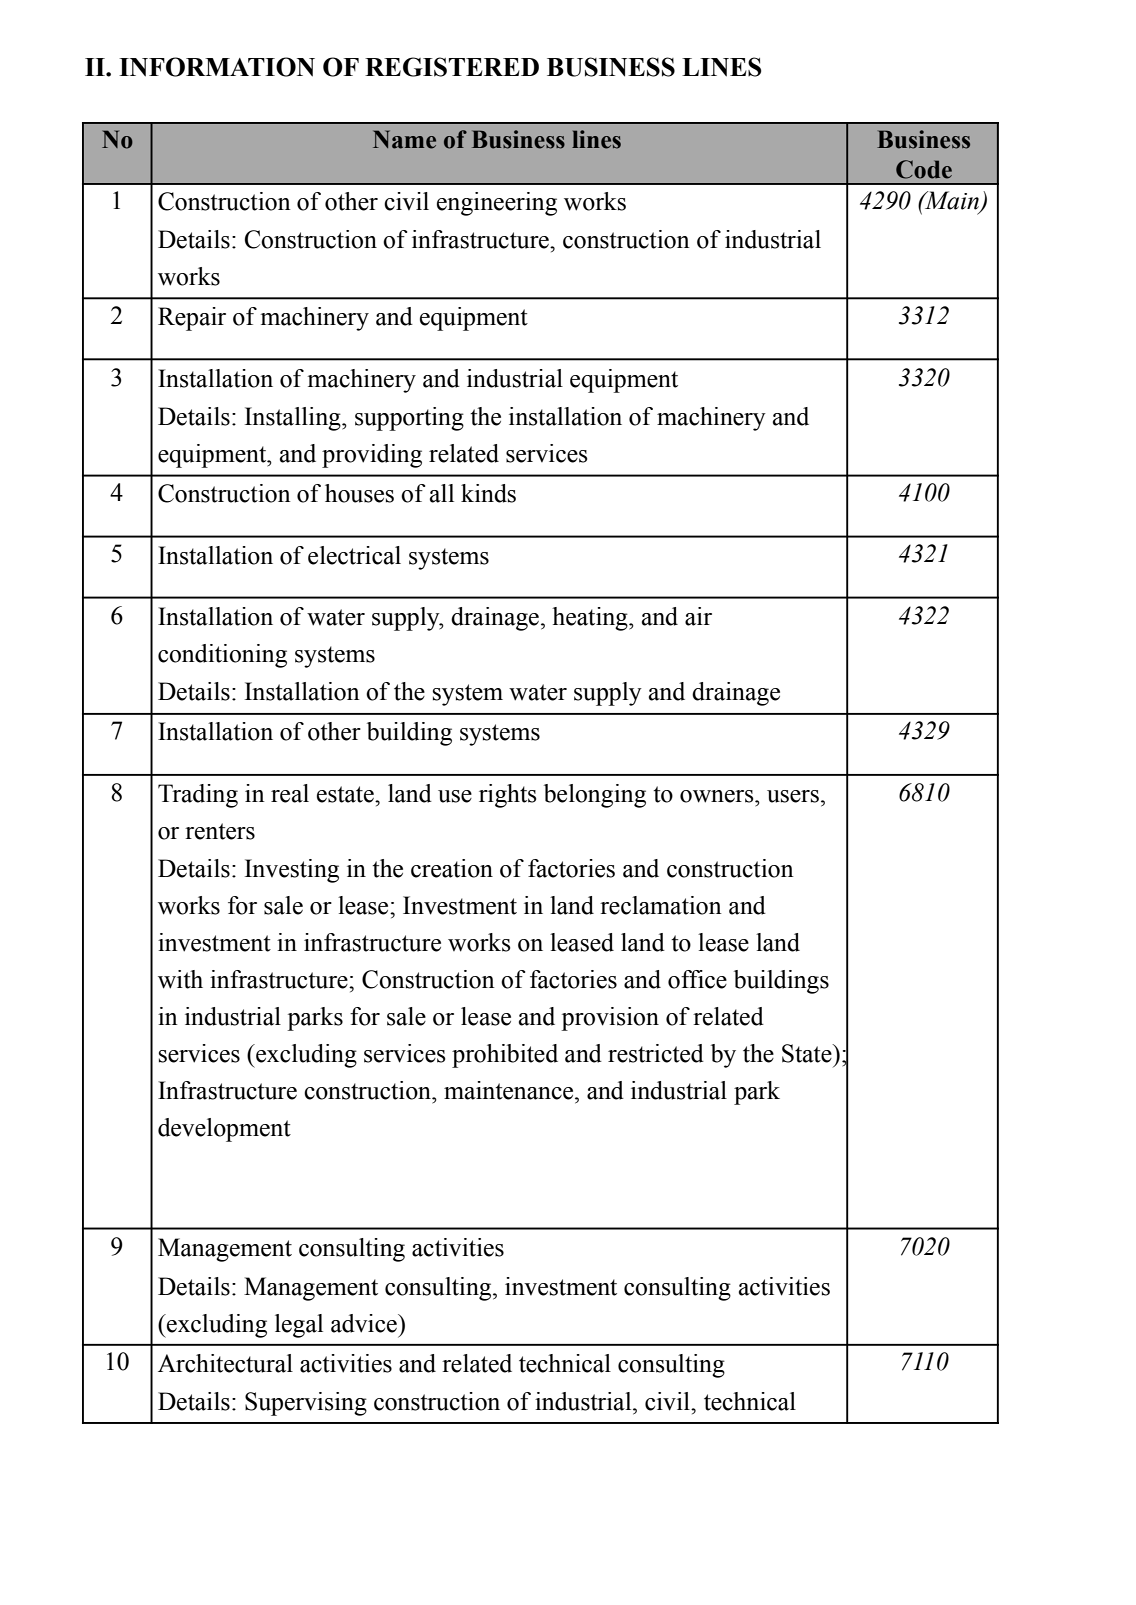 This document has height=1605, width=1136. Describe the element at coordinates (217, 67) in the document. I see `INFORMATION` at that location.
